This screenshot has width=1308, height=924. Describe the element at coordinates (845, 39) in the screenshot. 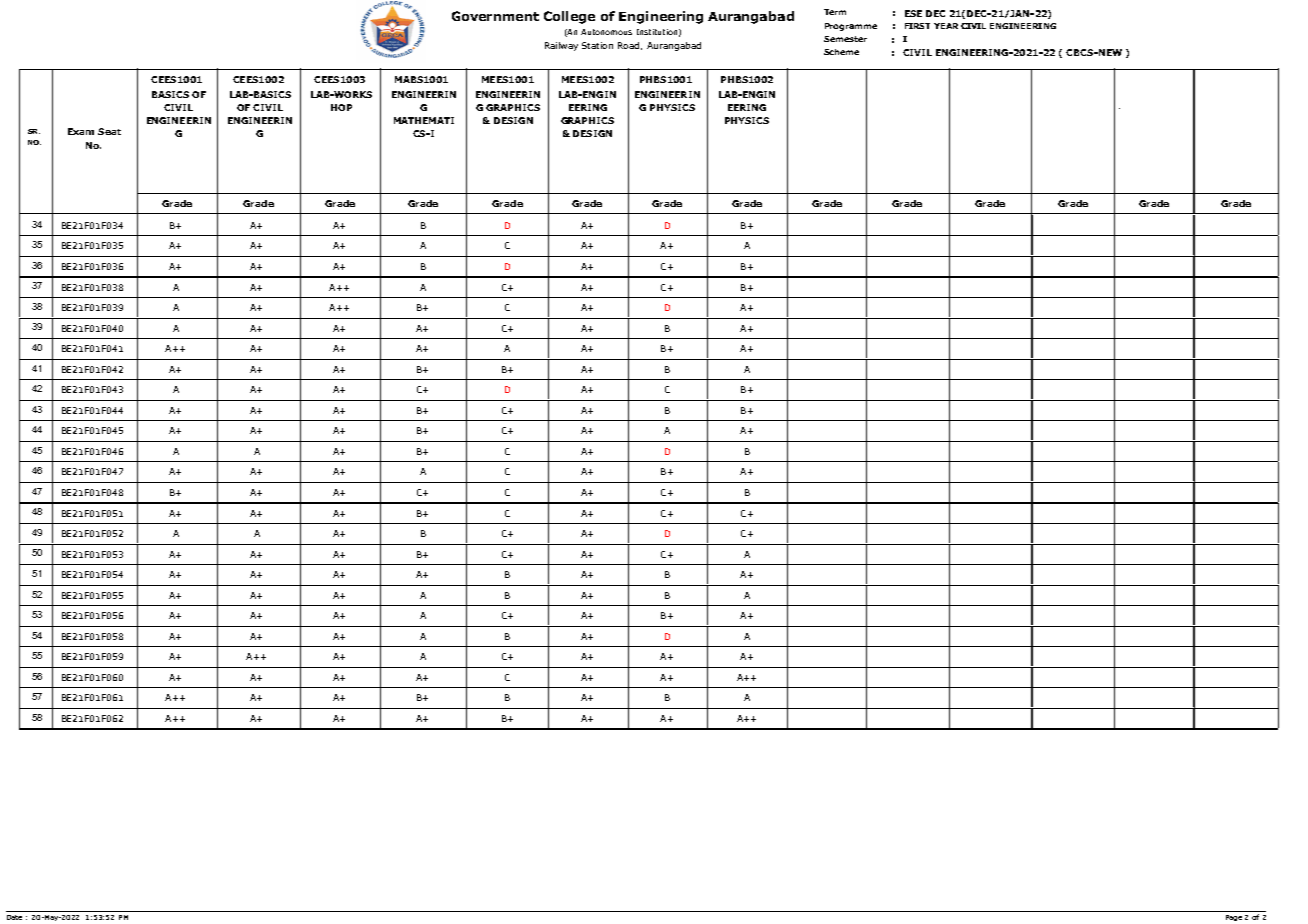

I see `Semester` at that location.
